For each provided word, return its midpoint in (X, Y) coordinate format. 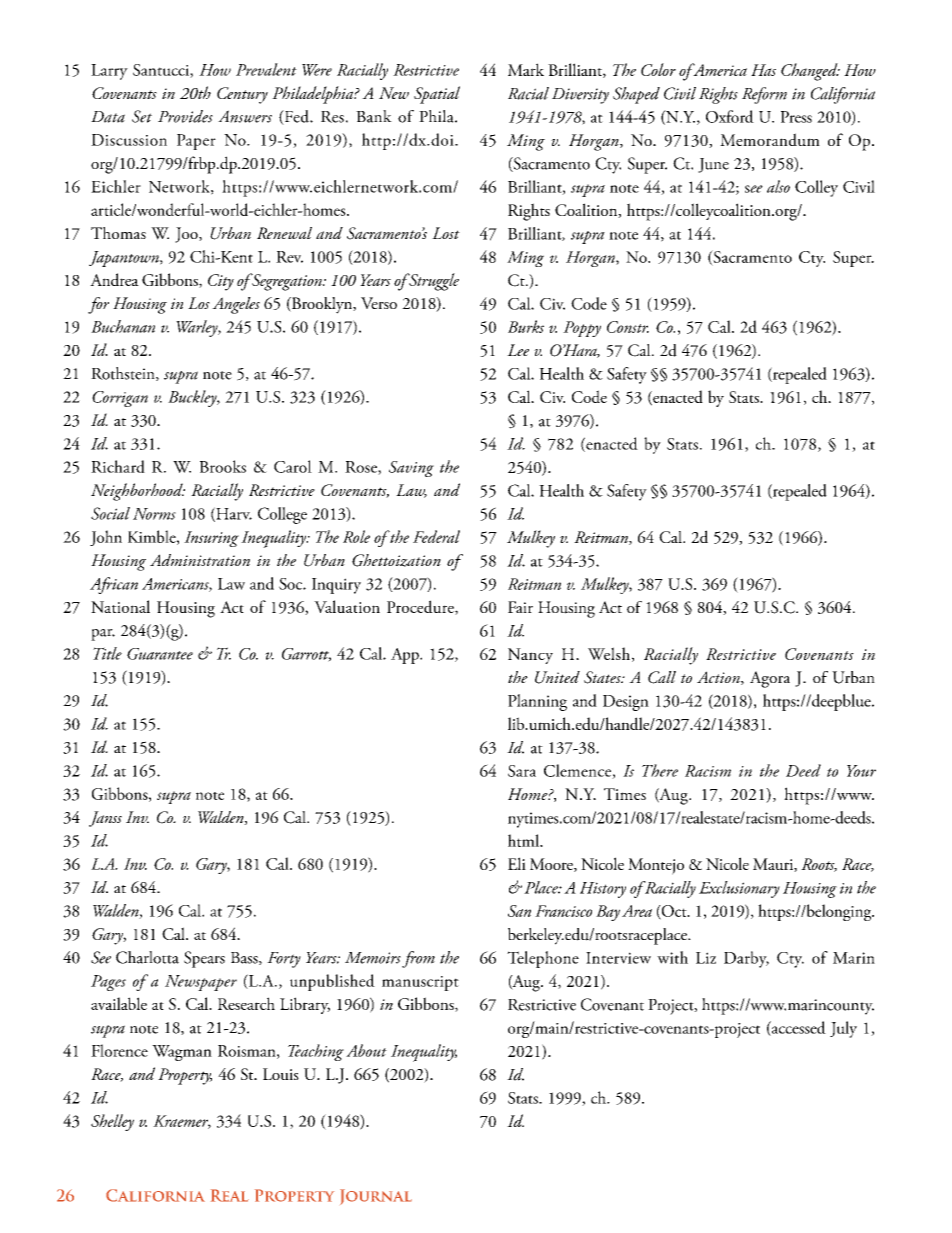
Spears (204, 959)
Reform (764, 95)
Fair (520, 607)
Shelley (112, 1122)
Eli (517, 863)
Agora (770, 679)
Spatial (437, 95)
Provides (185, 116)
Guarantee (160, 654)
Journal (376, 1197)
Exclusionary (739, 889)
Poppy (582, 329)
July (843, 1029)
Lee (518, 350)
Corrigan (120, 399)
